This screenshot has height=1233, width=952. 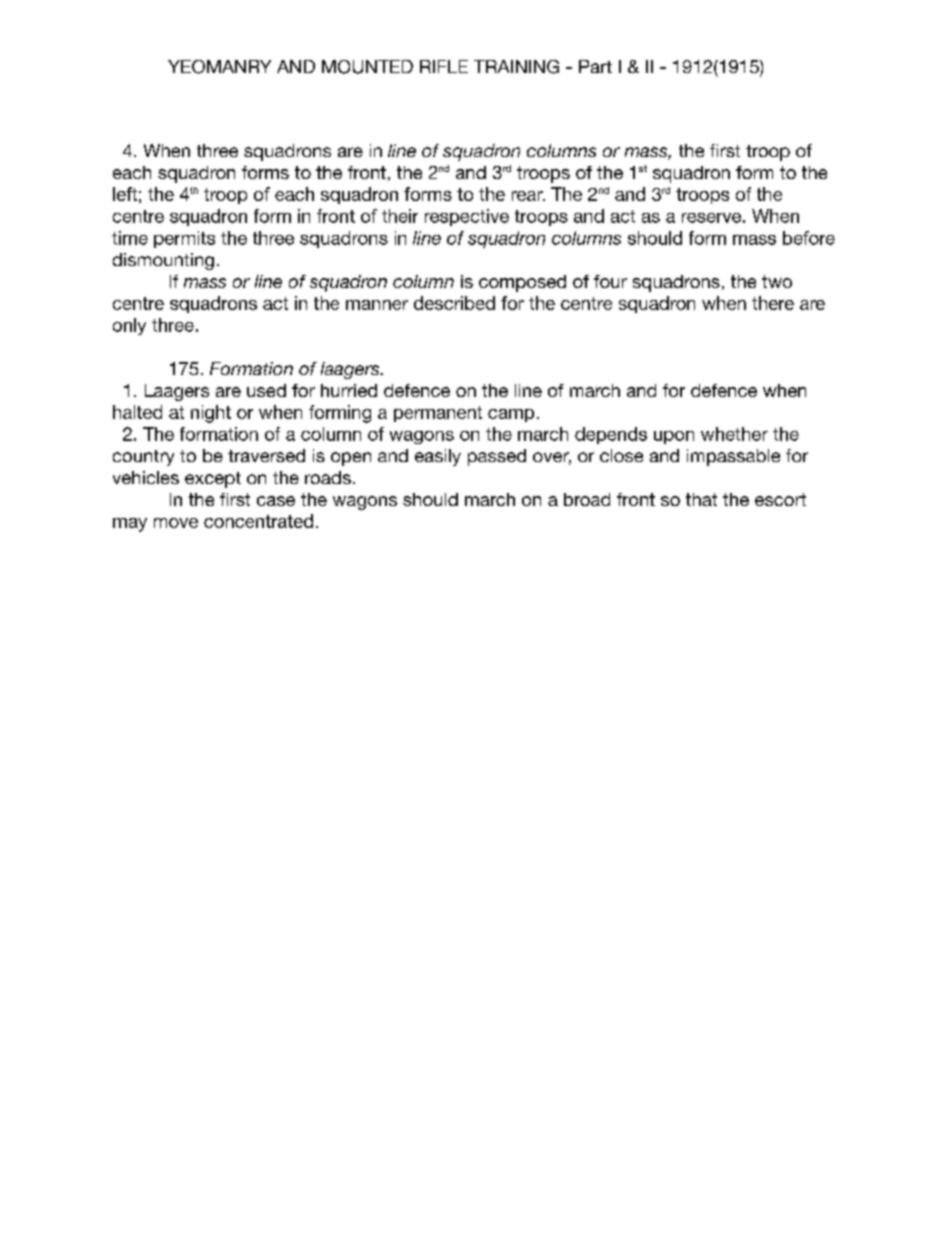 I want to click on used, so click(x=266, y=390).
